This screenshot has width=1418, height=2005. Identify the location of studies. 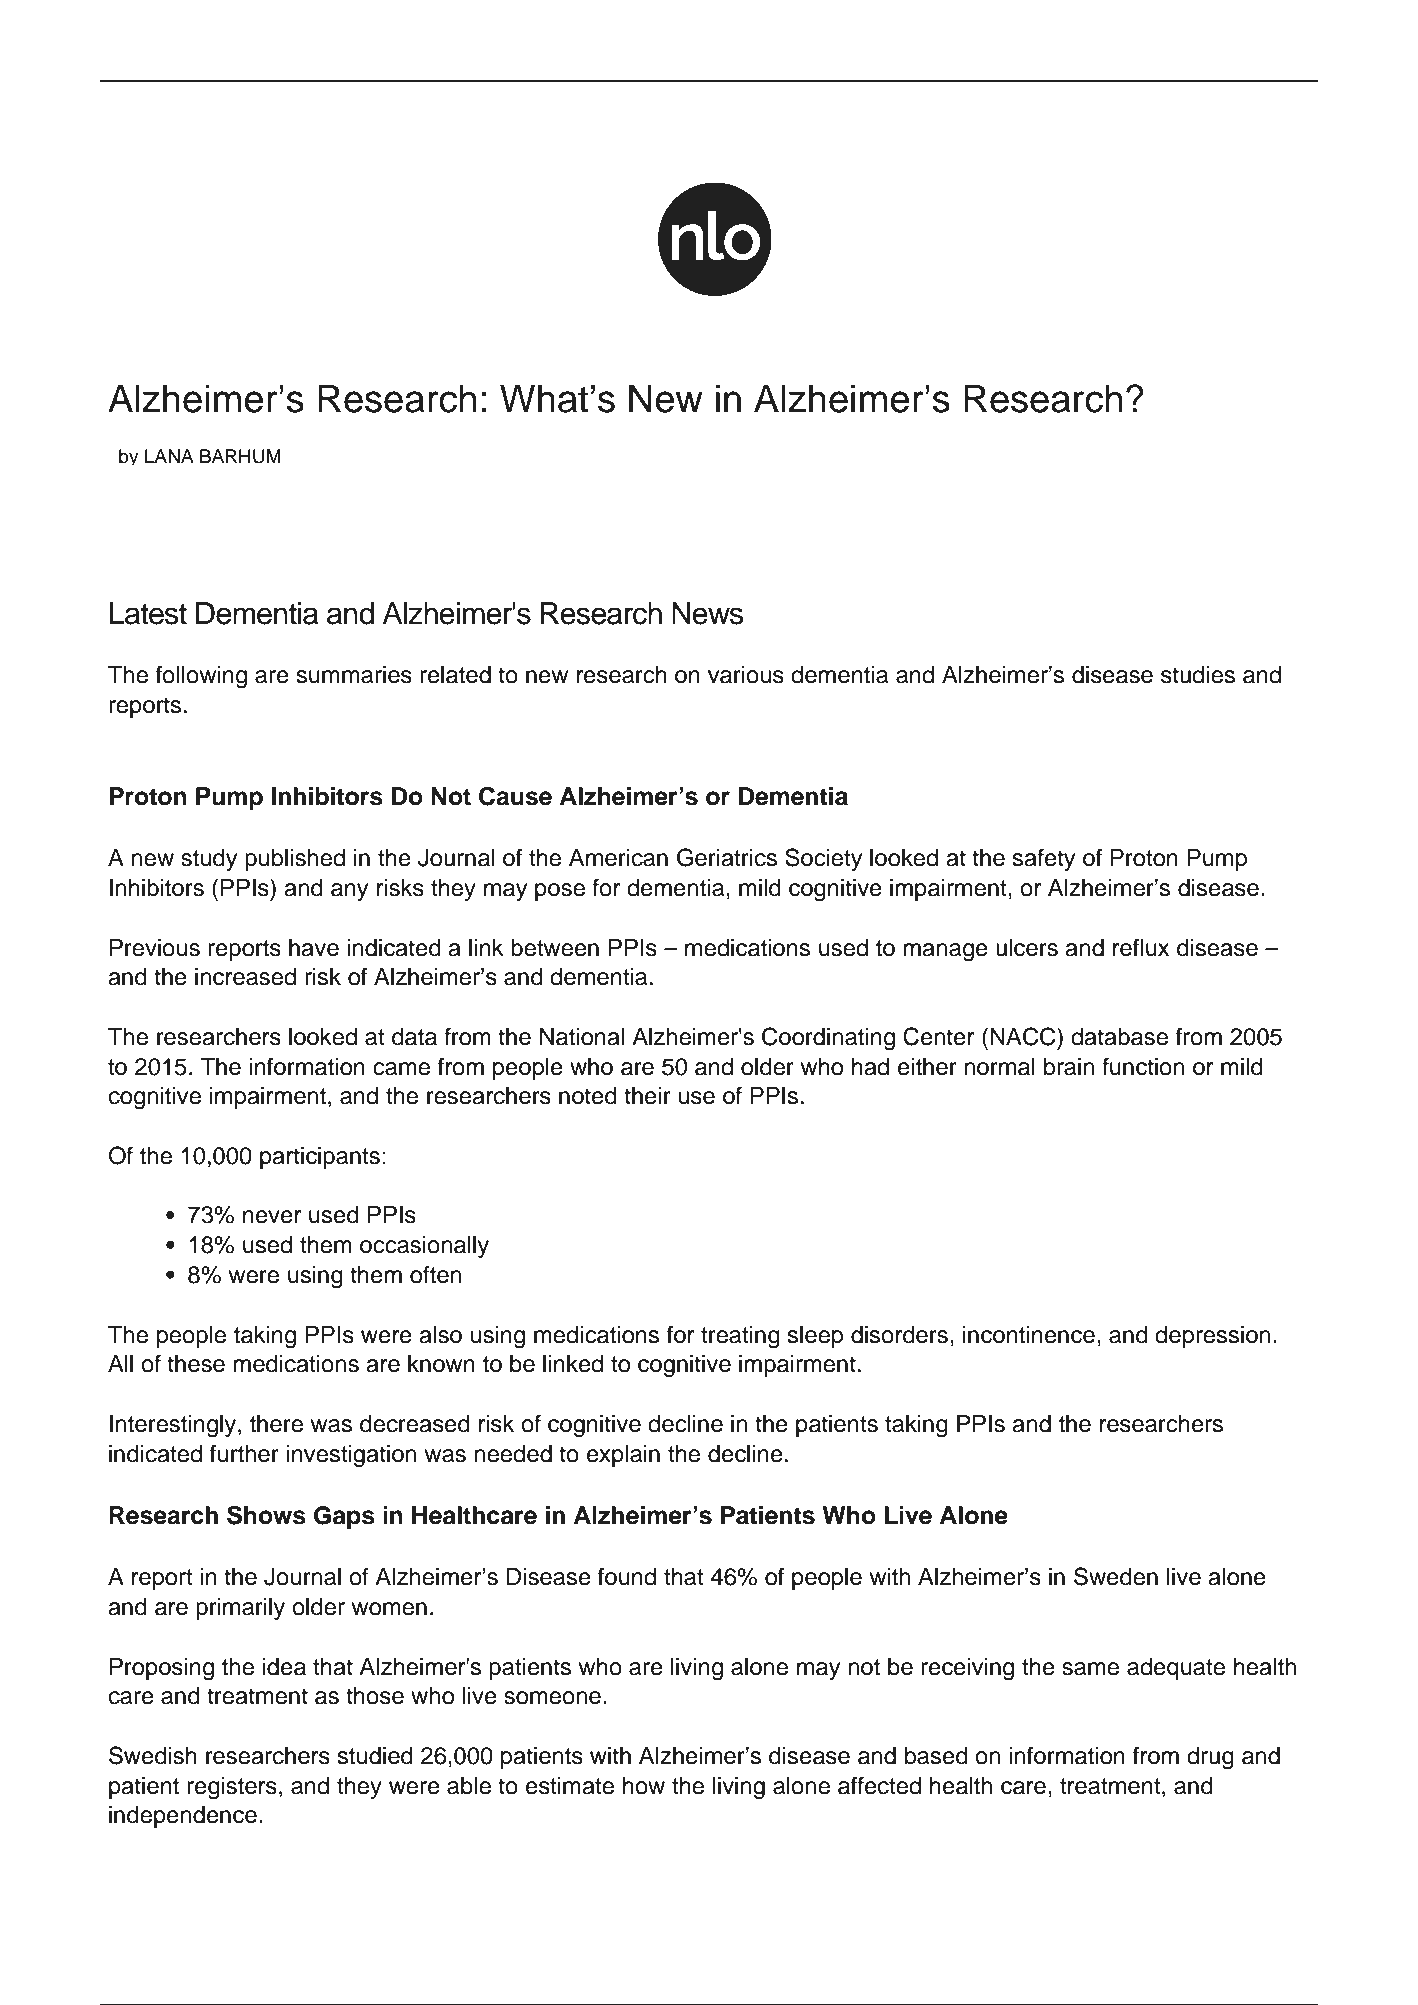
(1198, 675).
